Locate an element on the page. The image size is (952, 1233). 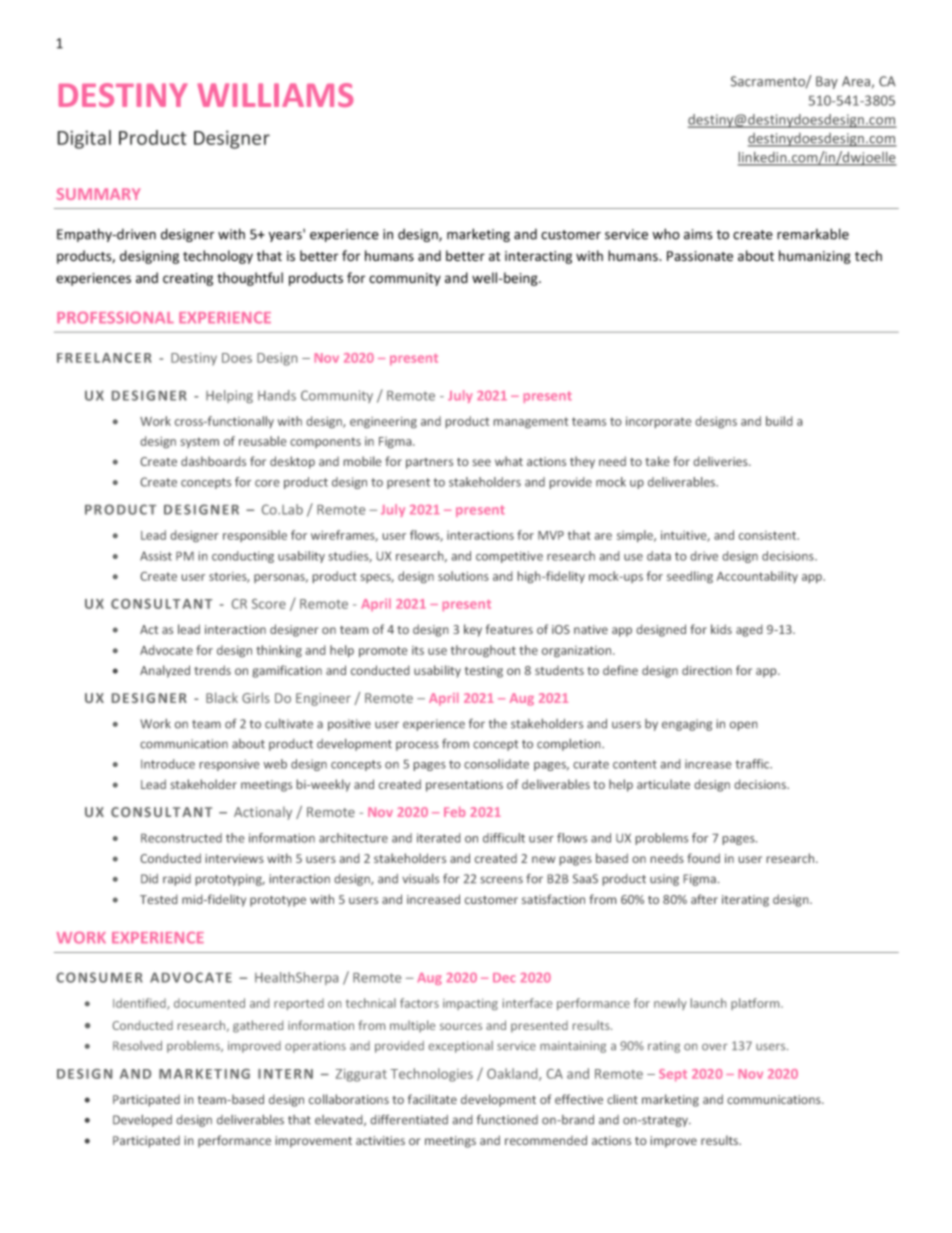
Sept is located at coordinates (673, 1075).
